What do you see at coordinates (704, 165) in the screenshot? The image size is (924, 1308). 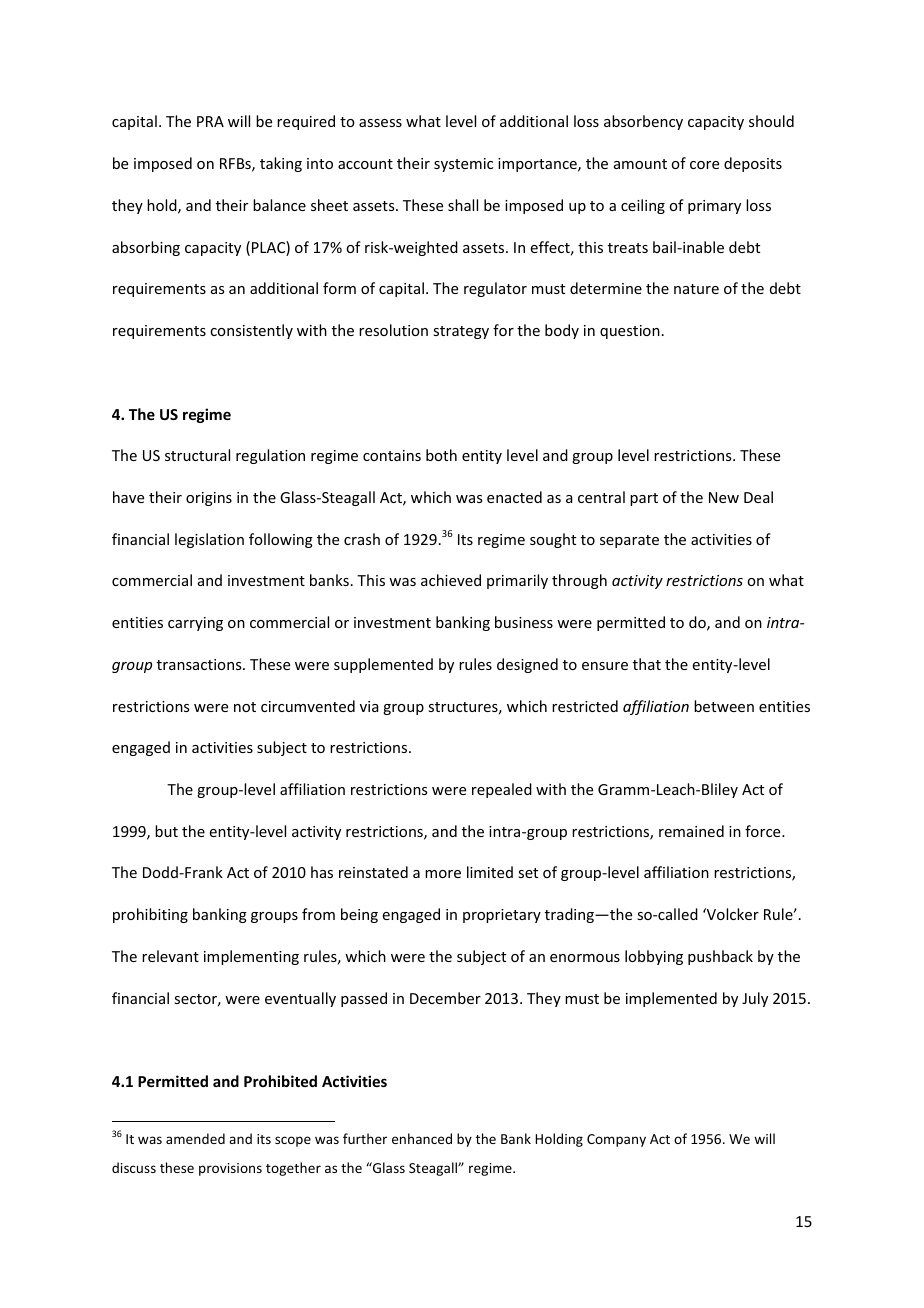 I see `core` at bounding box center [704, 165].
